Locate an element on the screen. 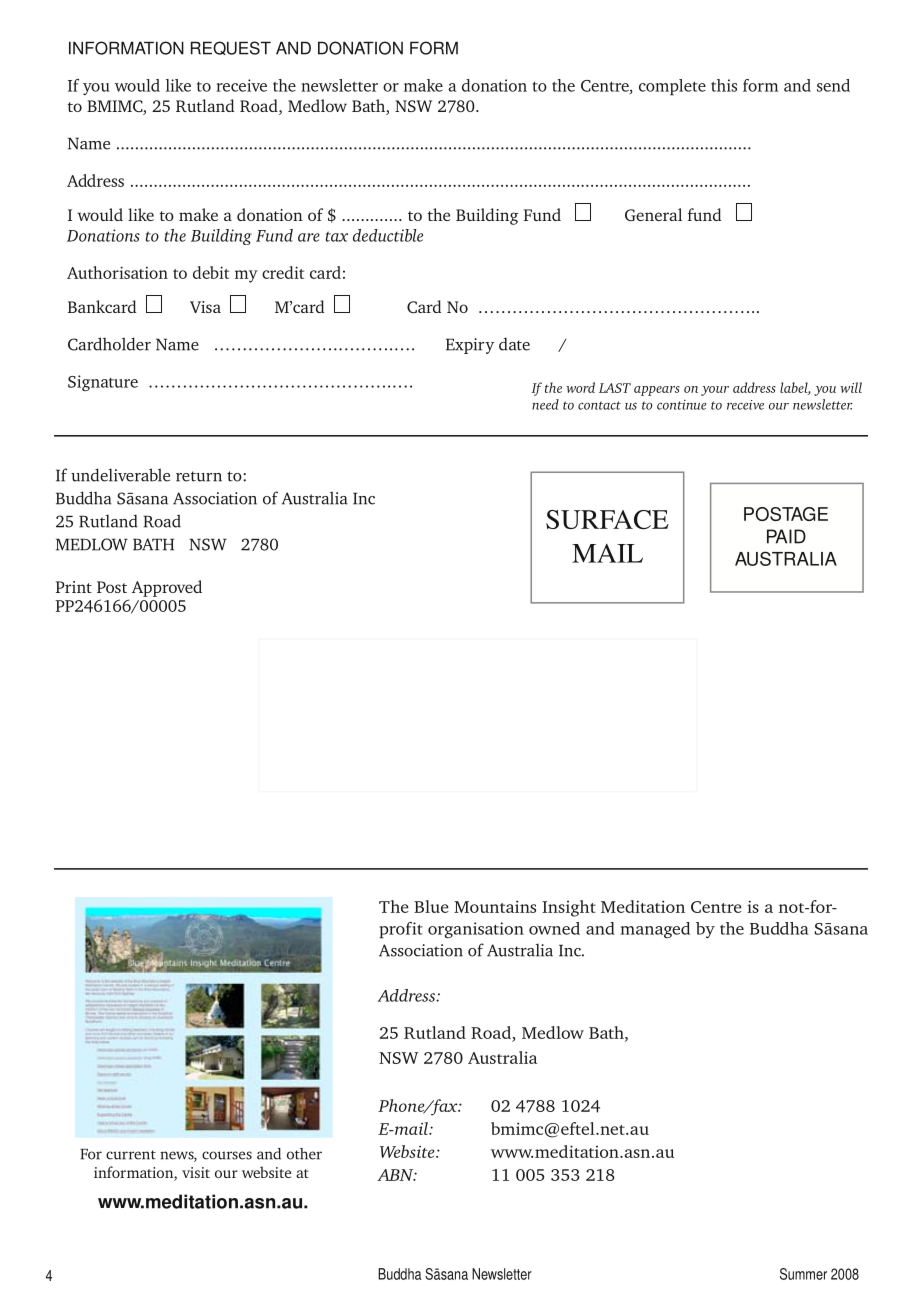 Image resolution: width=924 pixels, height=1308 pixels. Summer is located at coordinates (803, 1274).
